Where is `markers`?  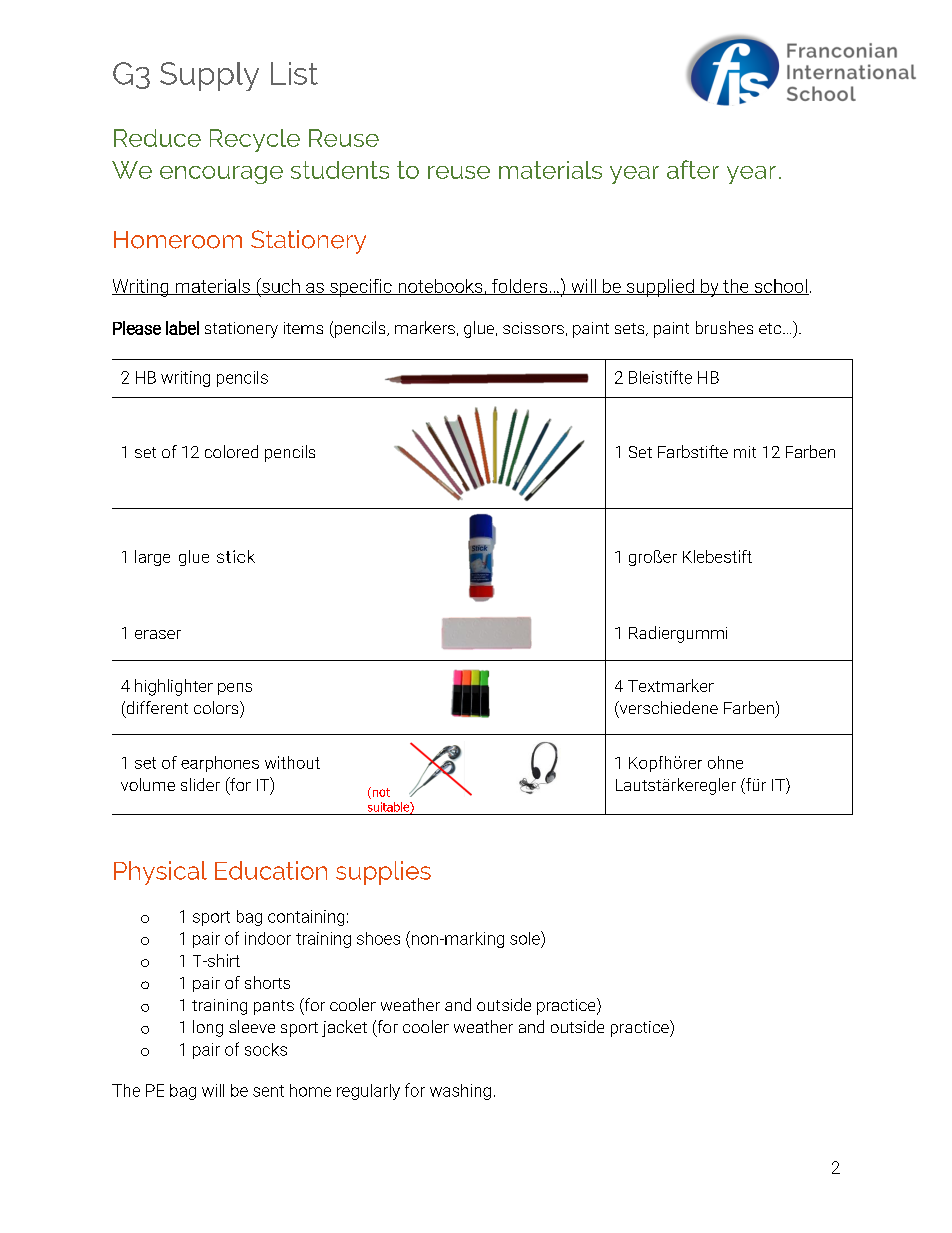 markers is located at coordinates (425, 327).
